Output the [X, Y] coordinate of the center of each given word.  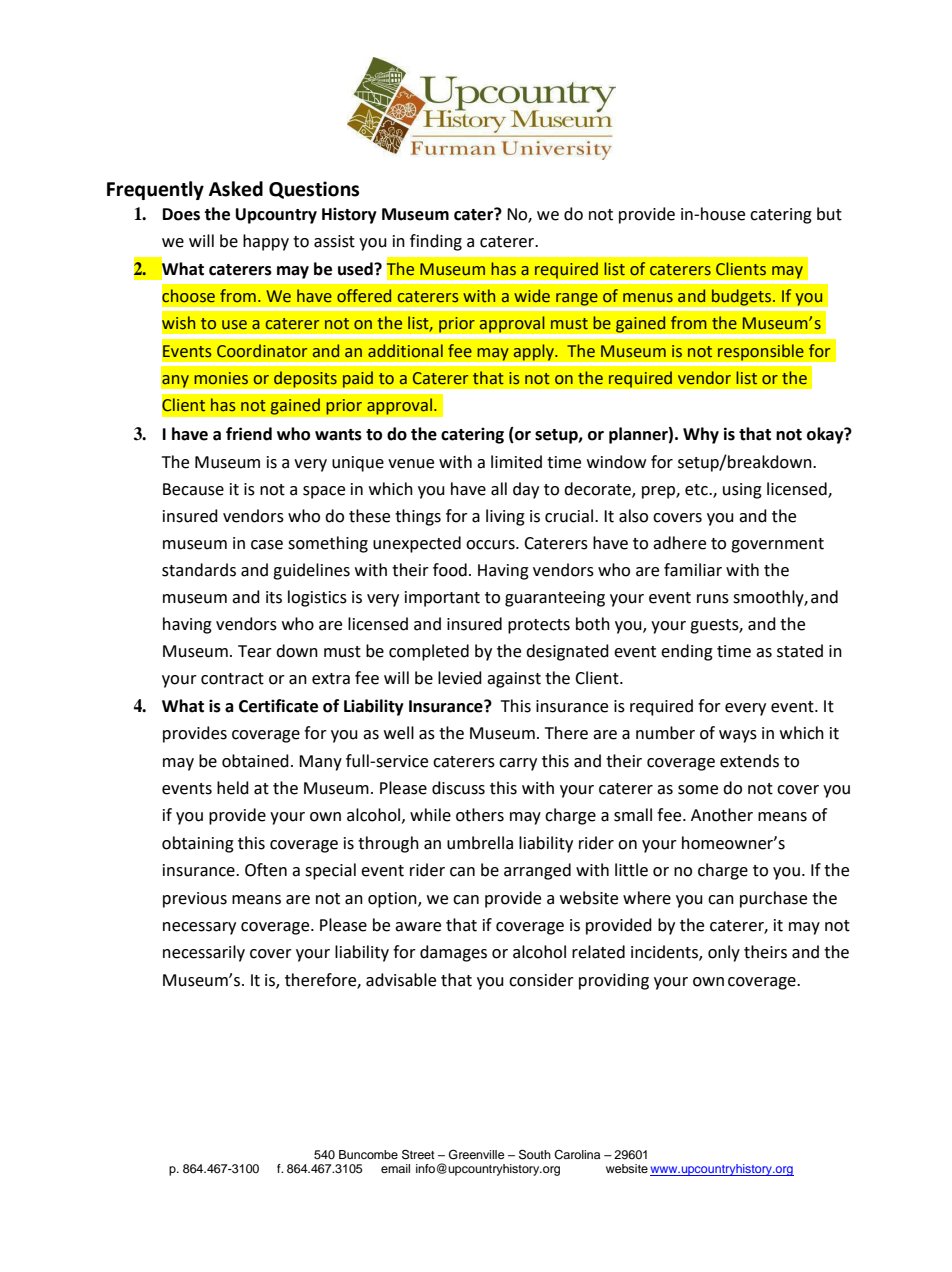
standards [199, 570]
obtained [255, 761]
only [724, 953]
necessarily [204, 953]
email [395, 1168]
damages [453, 953]
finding [436, 242]
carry [518, 764]
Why [701, 435]
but [829, 214]
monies [221, 378]
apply [534, 352]
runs [713, 599]
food [450, 570]
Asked [236, 189]
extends [749, 761]
